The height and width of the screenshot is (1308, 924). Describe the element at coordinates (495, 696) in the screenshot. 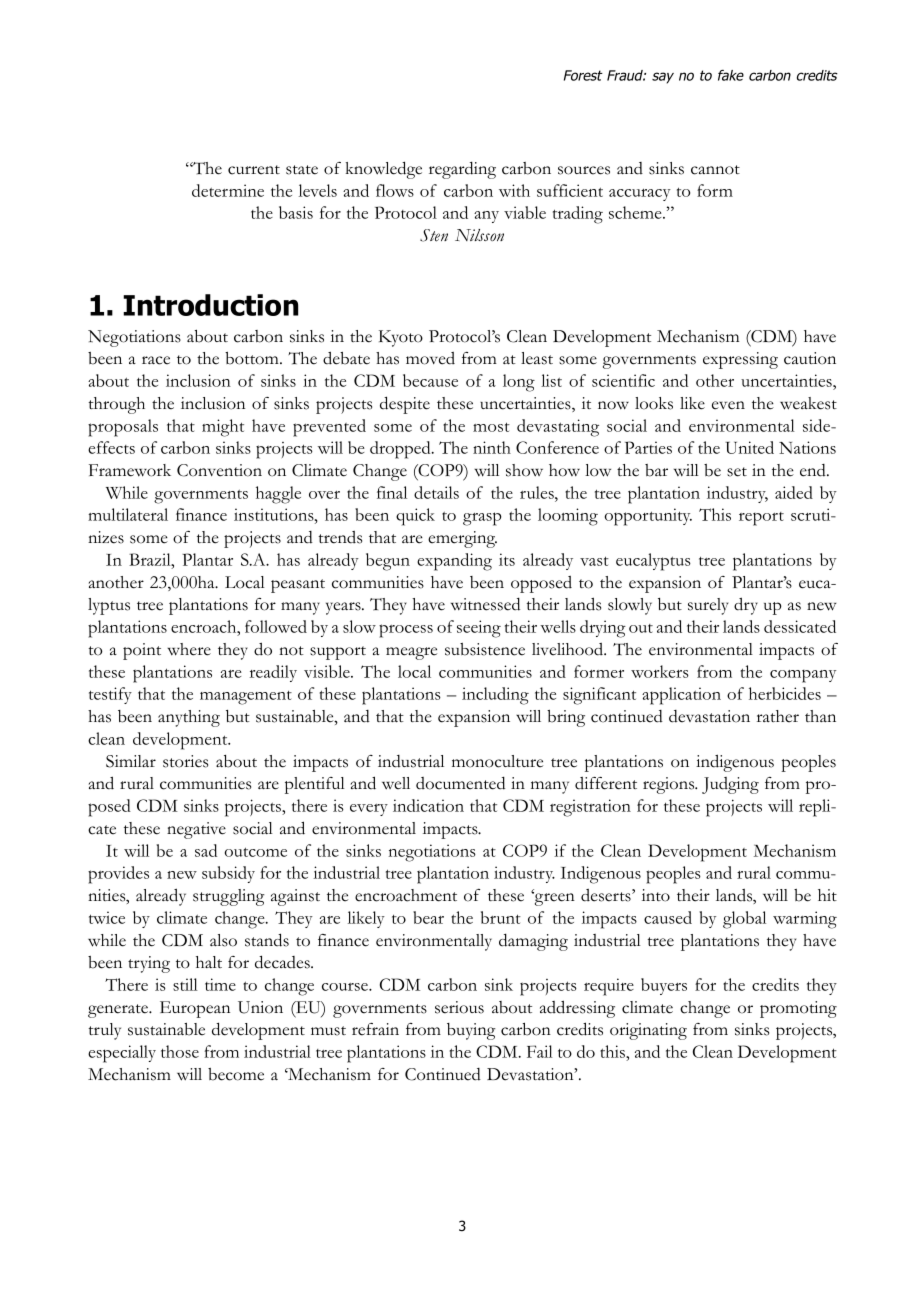

I see `including` at that location.
